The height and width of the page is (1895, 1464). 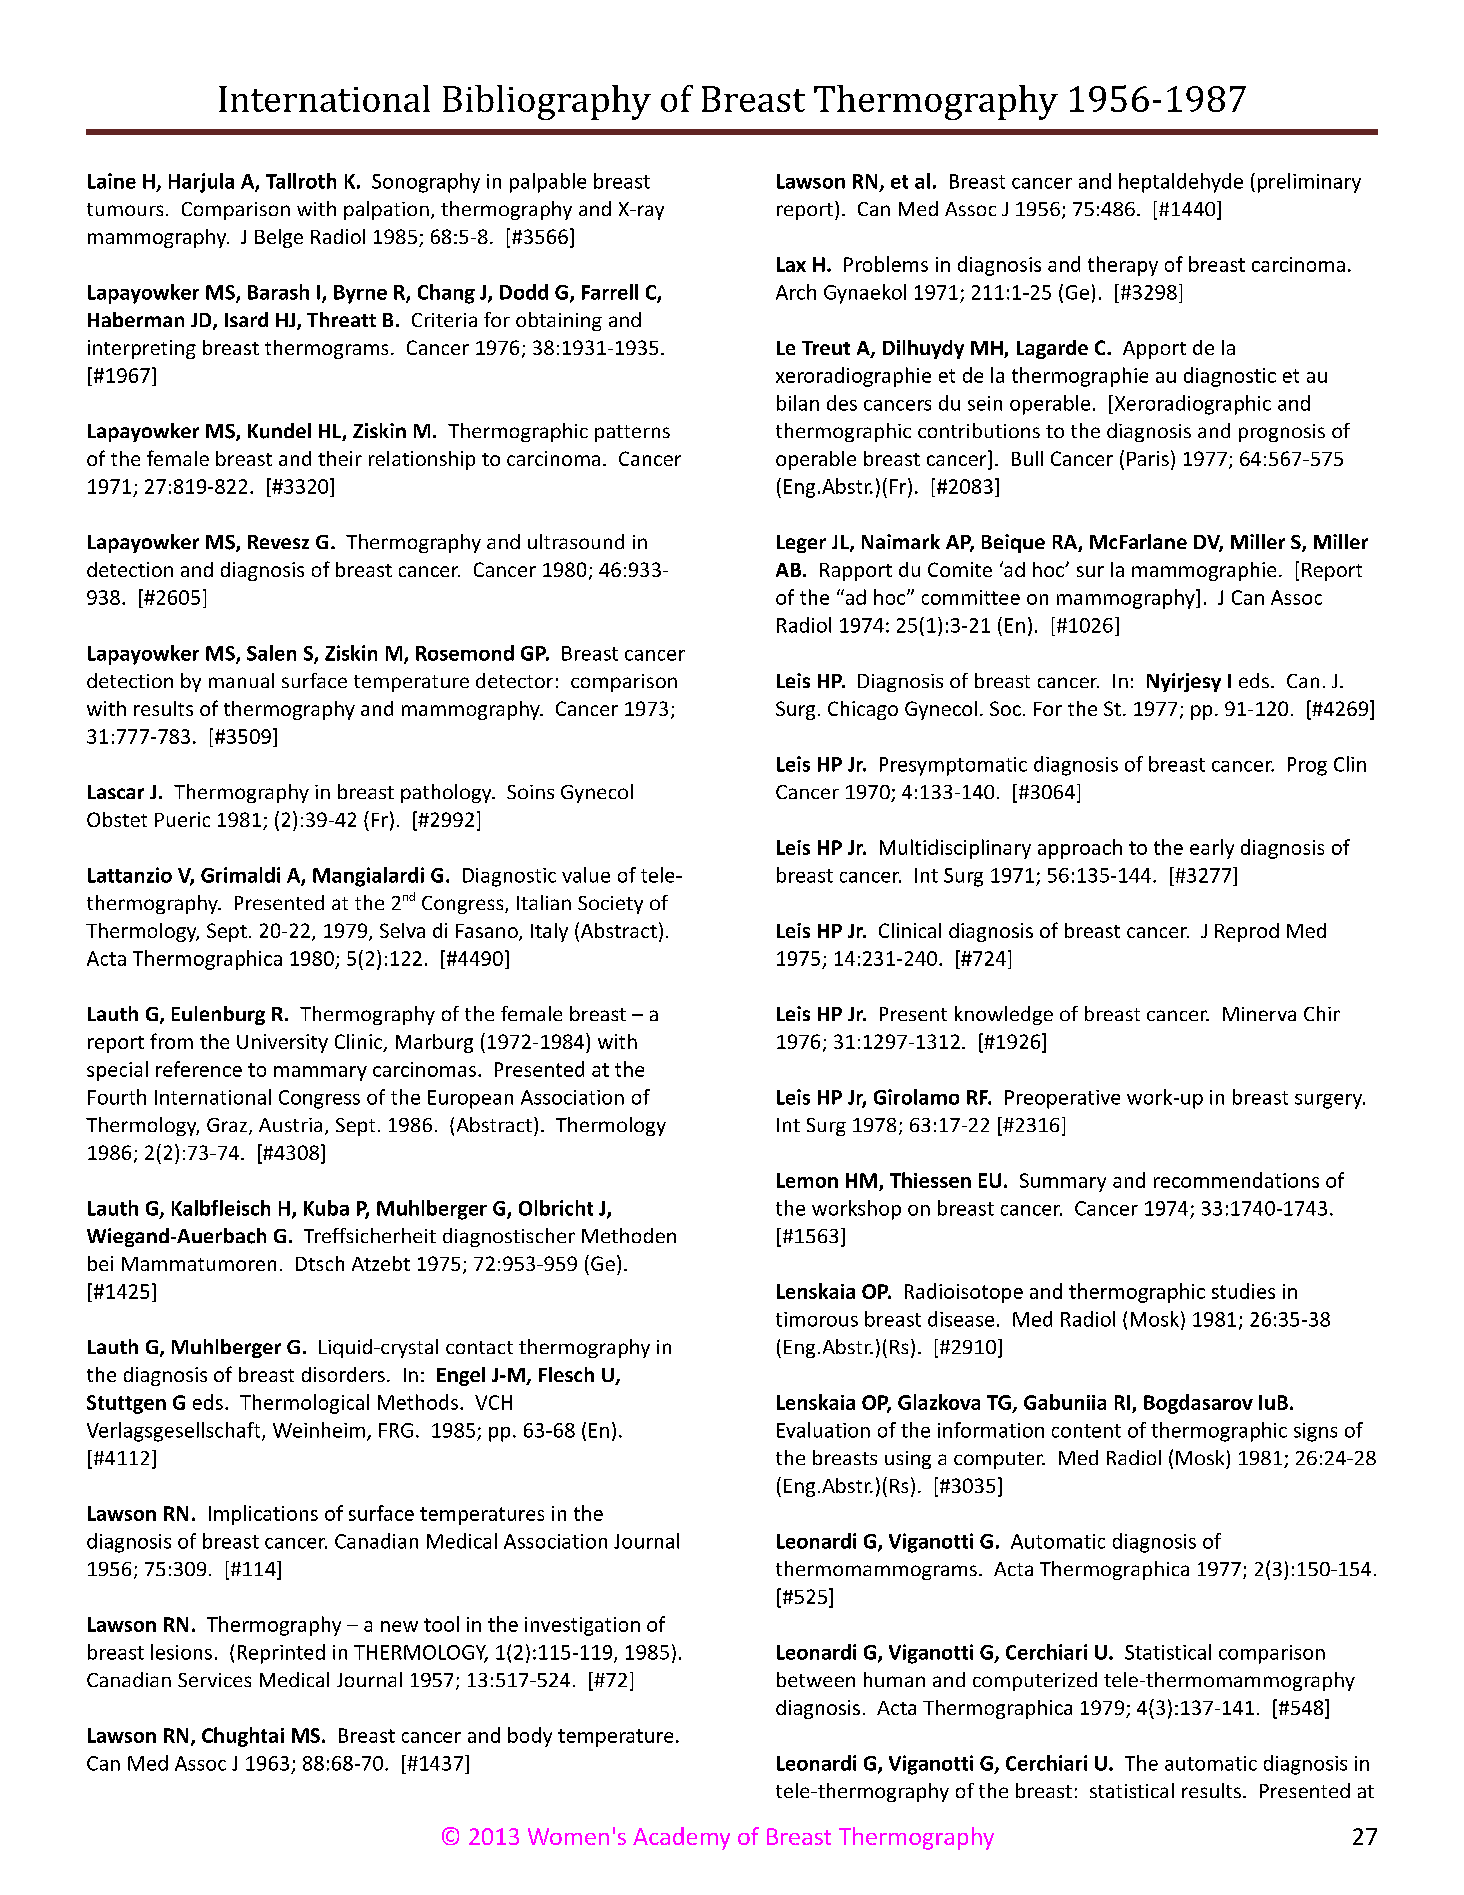 What do you see at coordinates (282, 1043) in the page?
I see `University` at bounding box center [282, 1043].
